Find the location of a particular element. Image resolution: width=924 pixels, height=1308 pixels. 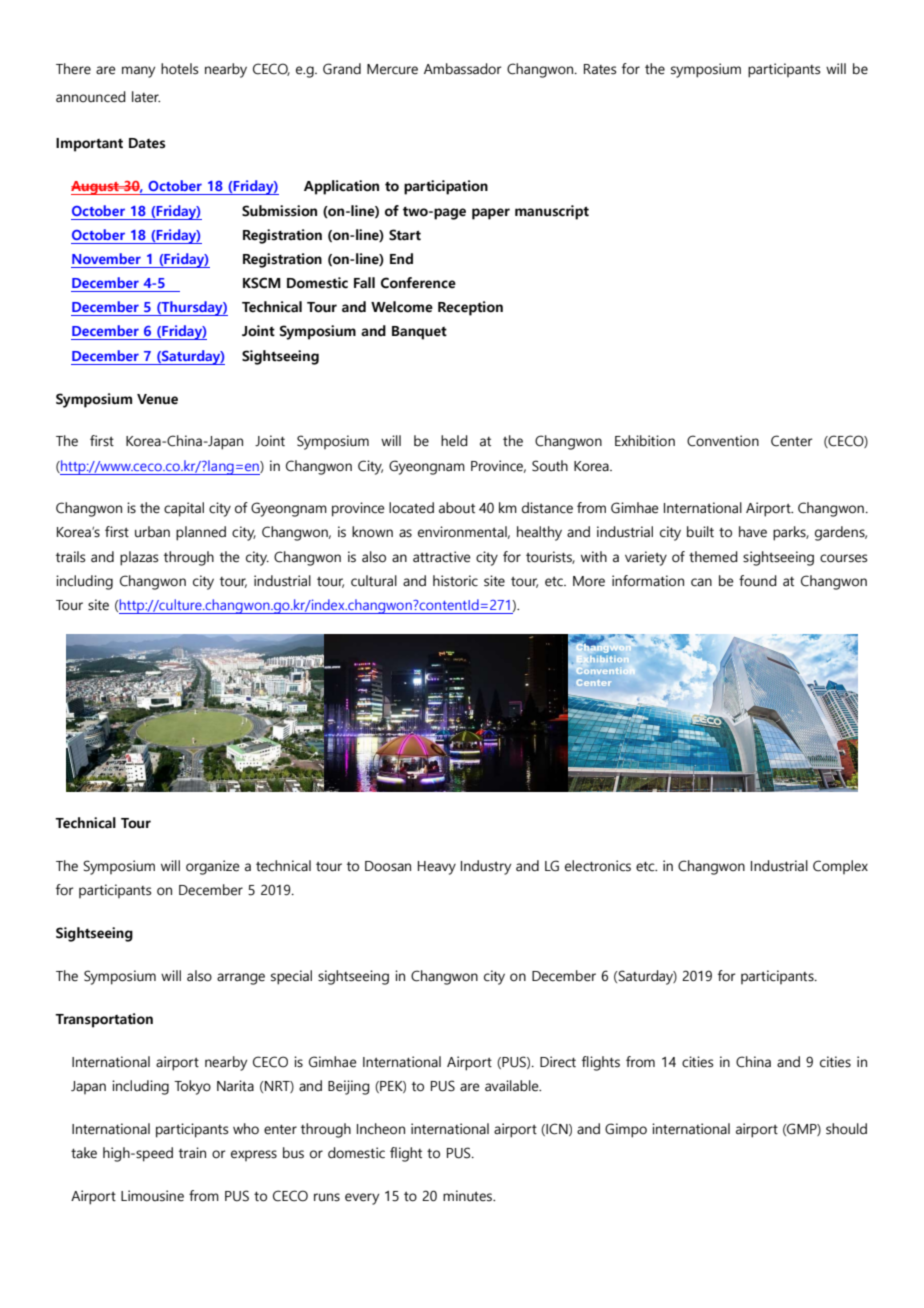

Ambassador is located at coordinates (462, 69).
